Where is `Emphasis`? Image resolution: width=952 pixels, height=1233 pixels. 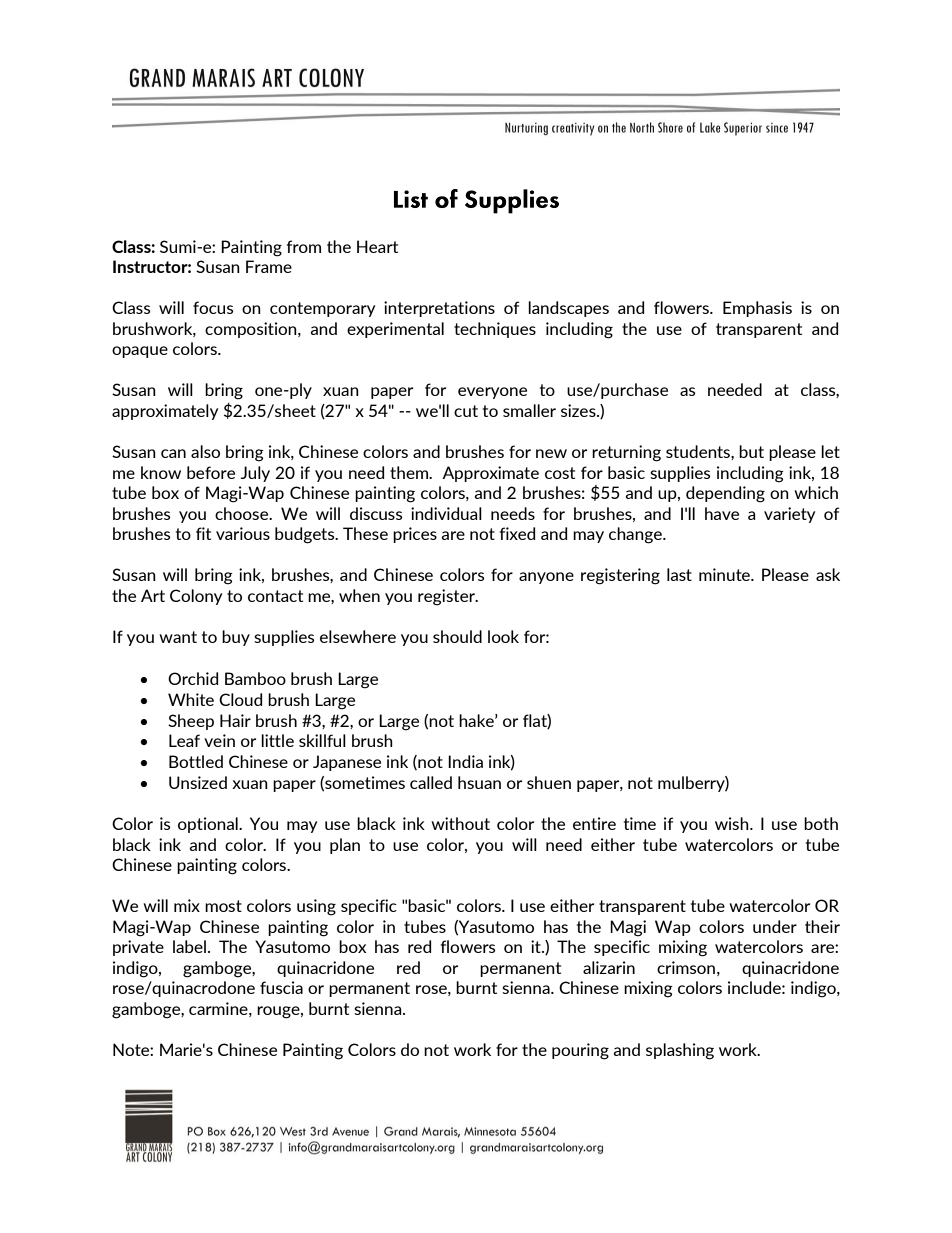 Emphasis is located at coordinates (757, 309).
